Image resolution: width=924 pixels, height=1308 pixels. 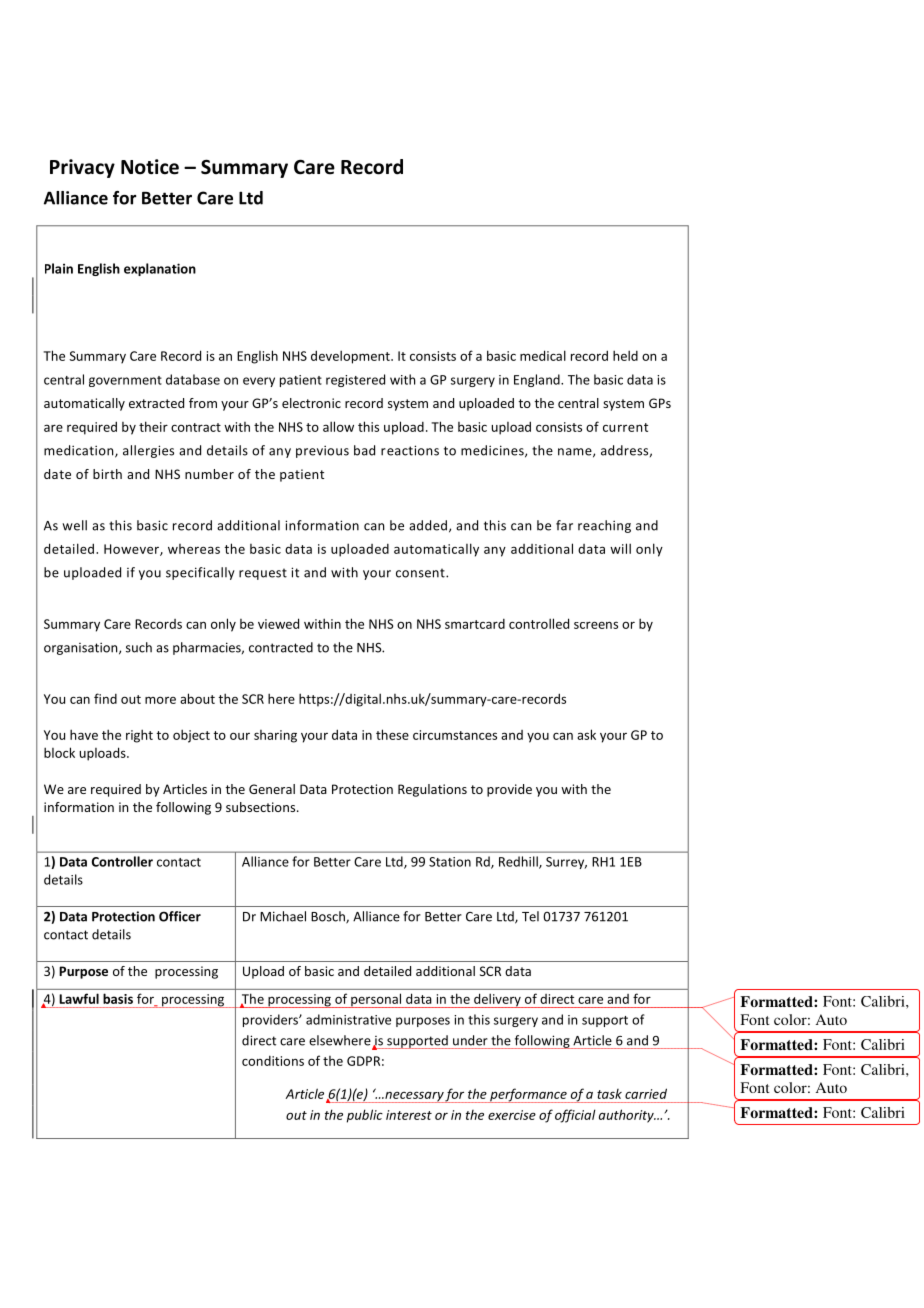 What do you see at coordinates (273, 1061) in the document?
I see `conditions` at bounding box center [273, 1061].
